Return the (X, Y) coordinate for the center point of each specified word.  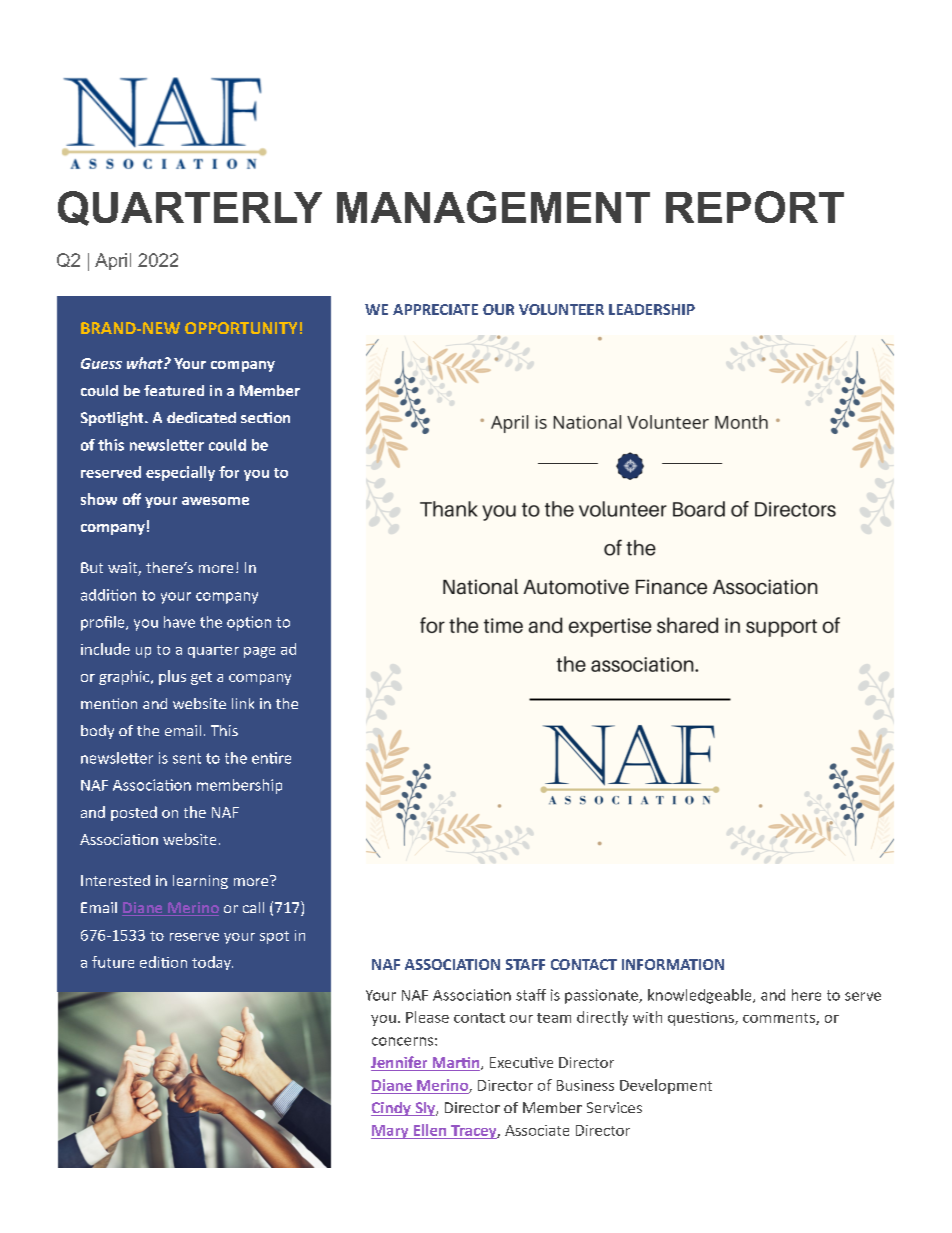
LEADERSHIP (652, 309)
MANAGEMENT (493, 207)
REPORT (755, 207)
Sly (425, 1109)
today (212, 963)
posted (134, 813)
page (259, 652)
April (113, 261)
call (253, 907)
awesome (215, 501)
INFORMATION (673, 964)
